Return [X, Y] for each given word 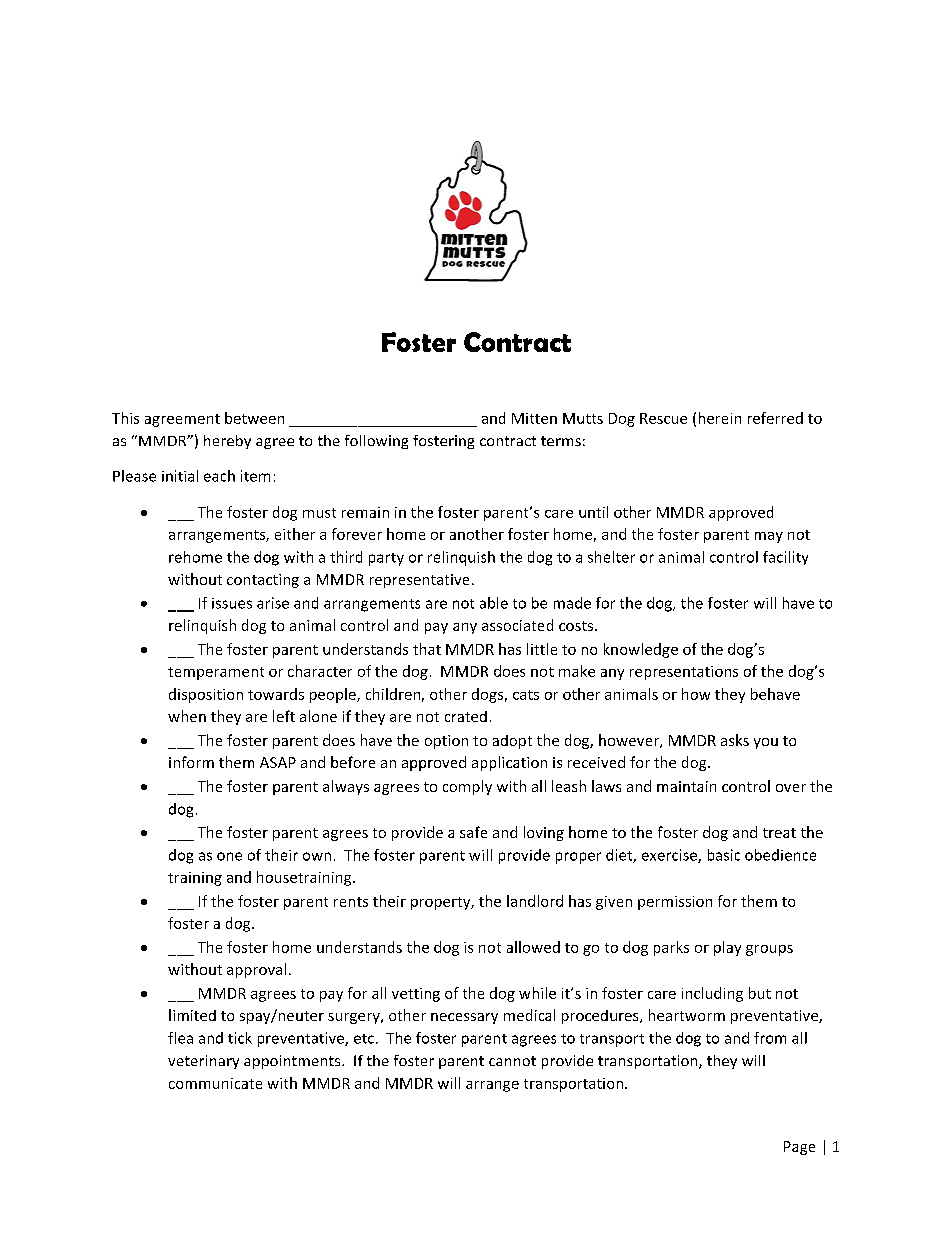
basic [724, 855]
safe [473, 832]
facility [785, 558]
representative [419, 581]
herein [720, 418]
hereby [227, 442]
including [712, 994]
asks [735, 740]
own [317, 856]
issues [232, 603]
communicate [215, 1083]
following [376, 442]
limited [192, 1015]
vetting [416, 995]
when [187, 716]
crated [466, 716]
